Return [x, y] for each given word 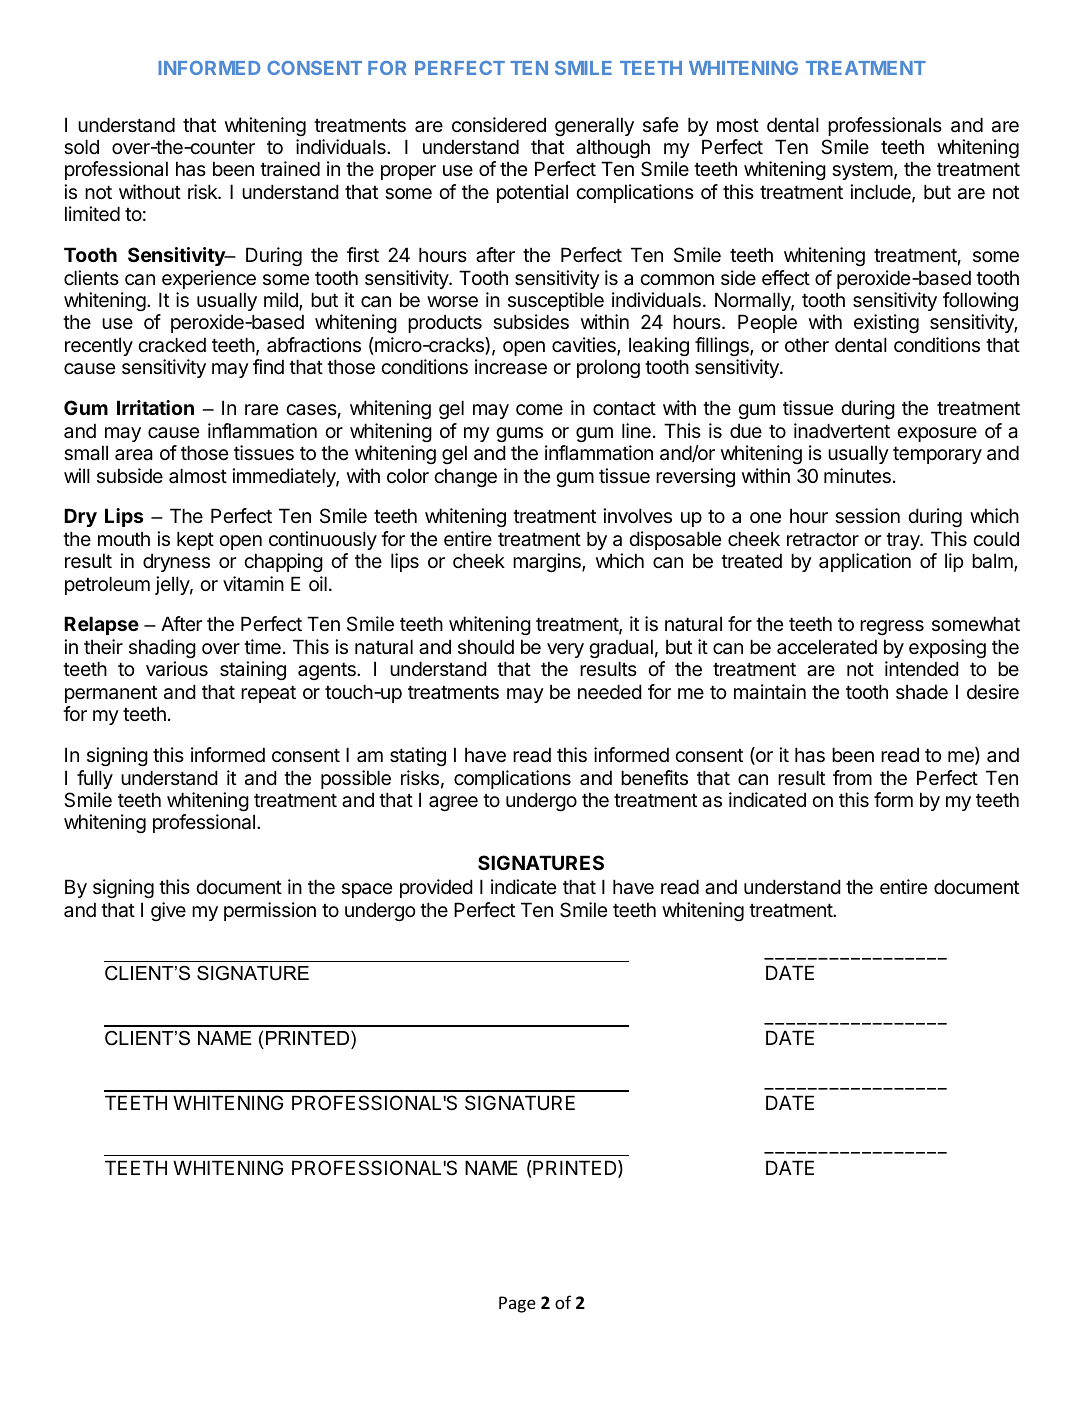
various [177, 669]
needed [610, 692]
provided [436, 888]
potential [532, 193]
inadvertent [842, 431]
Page [517, 1304]
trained [290, 169]
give [168, 911]
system [862, 171]
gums [519, 434]
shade [922, 692]
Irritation [155, 407]
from [852, 777]
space [367, 890]
